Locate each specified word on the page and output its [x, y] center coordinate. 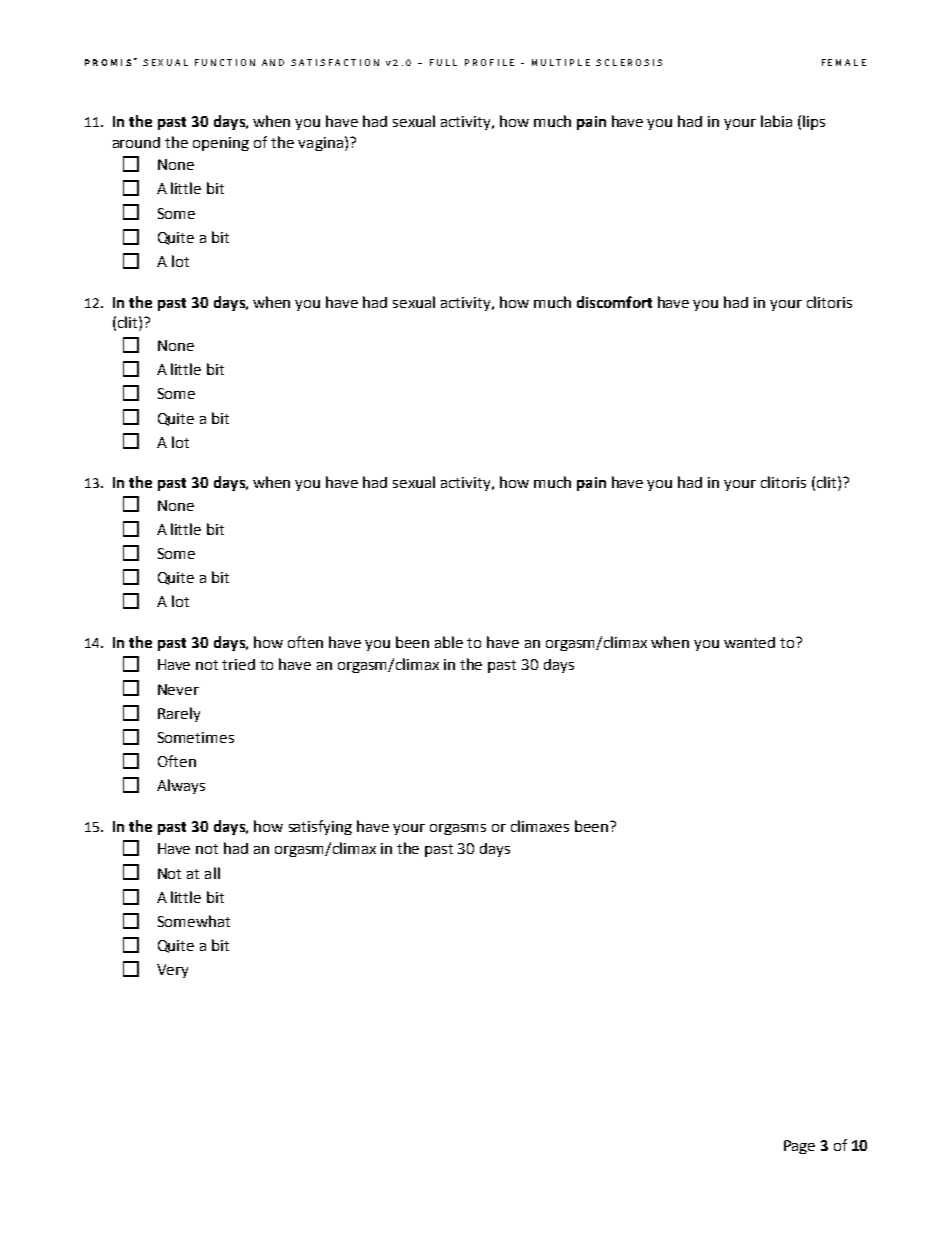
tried [238, 664]
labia [776, 121]
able [449, 642]
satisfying [320, 827]
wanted [749, 642]
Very [172, 971]
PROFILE [489, 62]
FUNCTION [225, 62]
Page [799, 1147]
